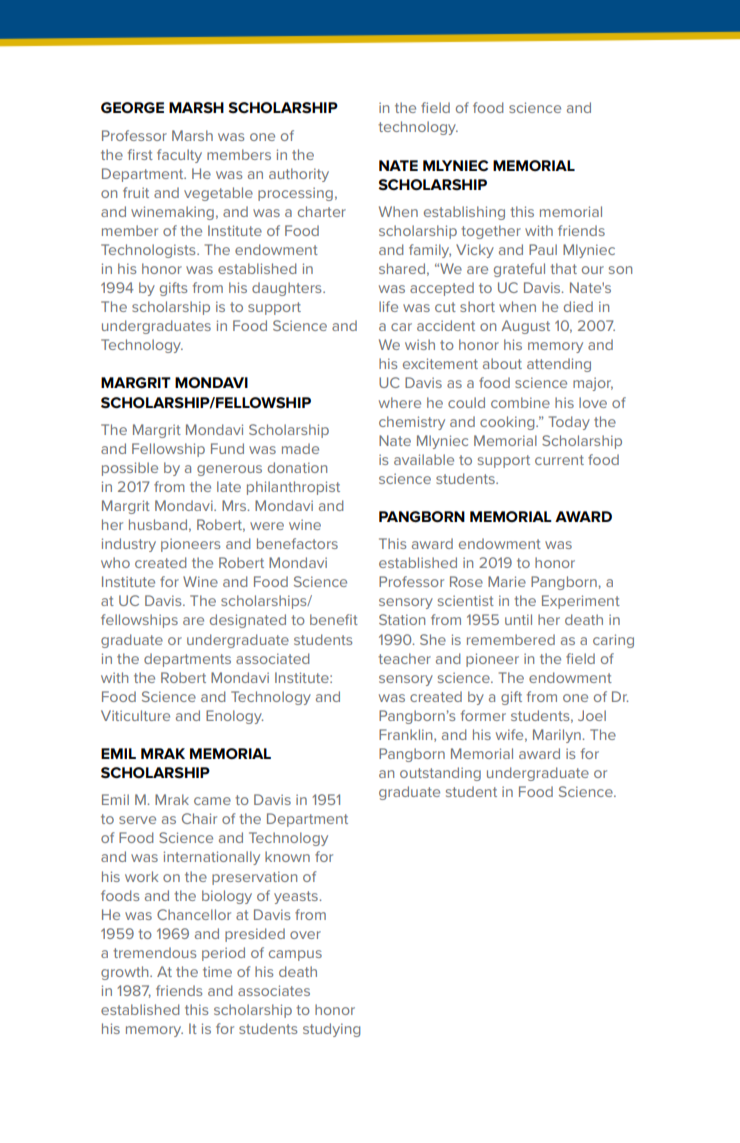  Describe the element at coordinates (559, 365) in the document. I see `attending` at that location.
